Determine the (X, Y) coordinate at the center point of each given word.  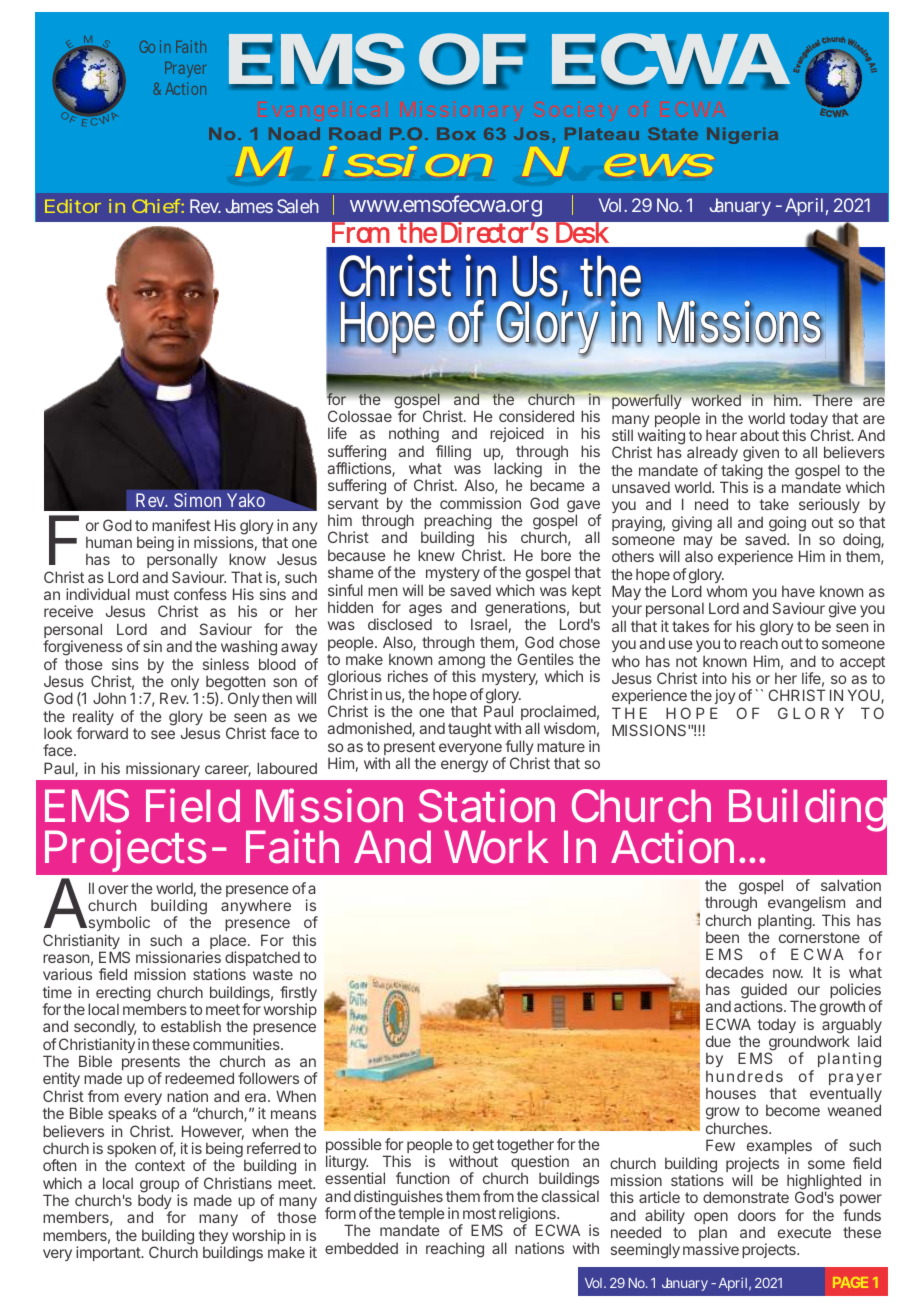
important (109, 1253)
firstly (298, 995)
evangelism (806, 905)
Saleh (298, 206)
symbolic (118, 925)
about (759, 435)
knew (436, 555)
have (798, 591)
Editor (73, 206)
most (479, 1213)
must (152, 594)
